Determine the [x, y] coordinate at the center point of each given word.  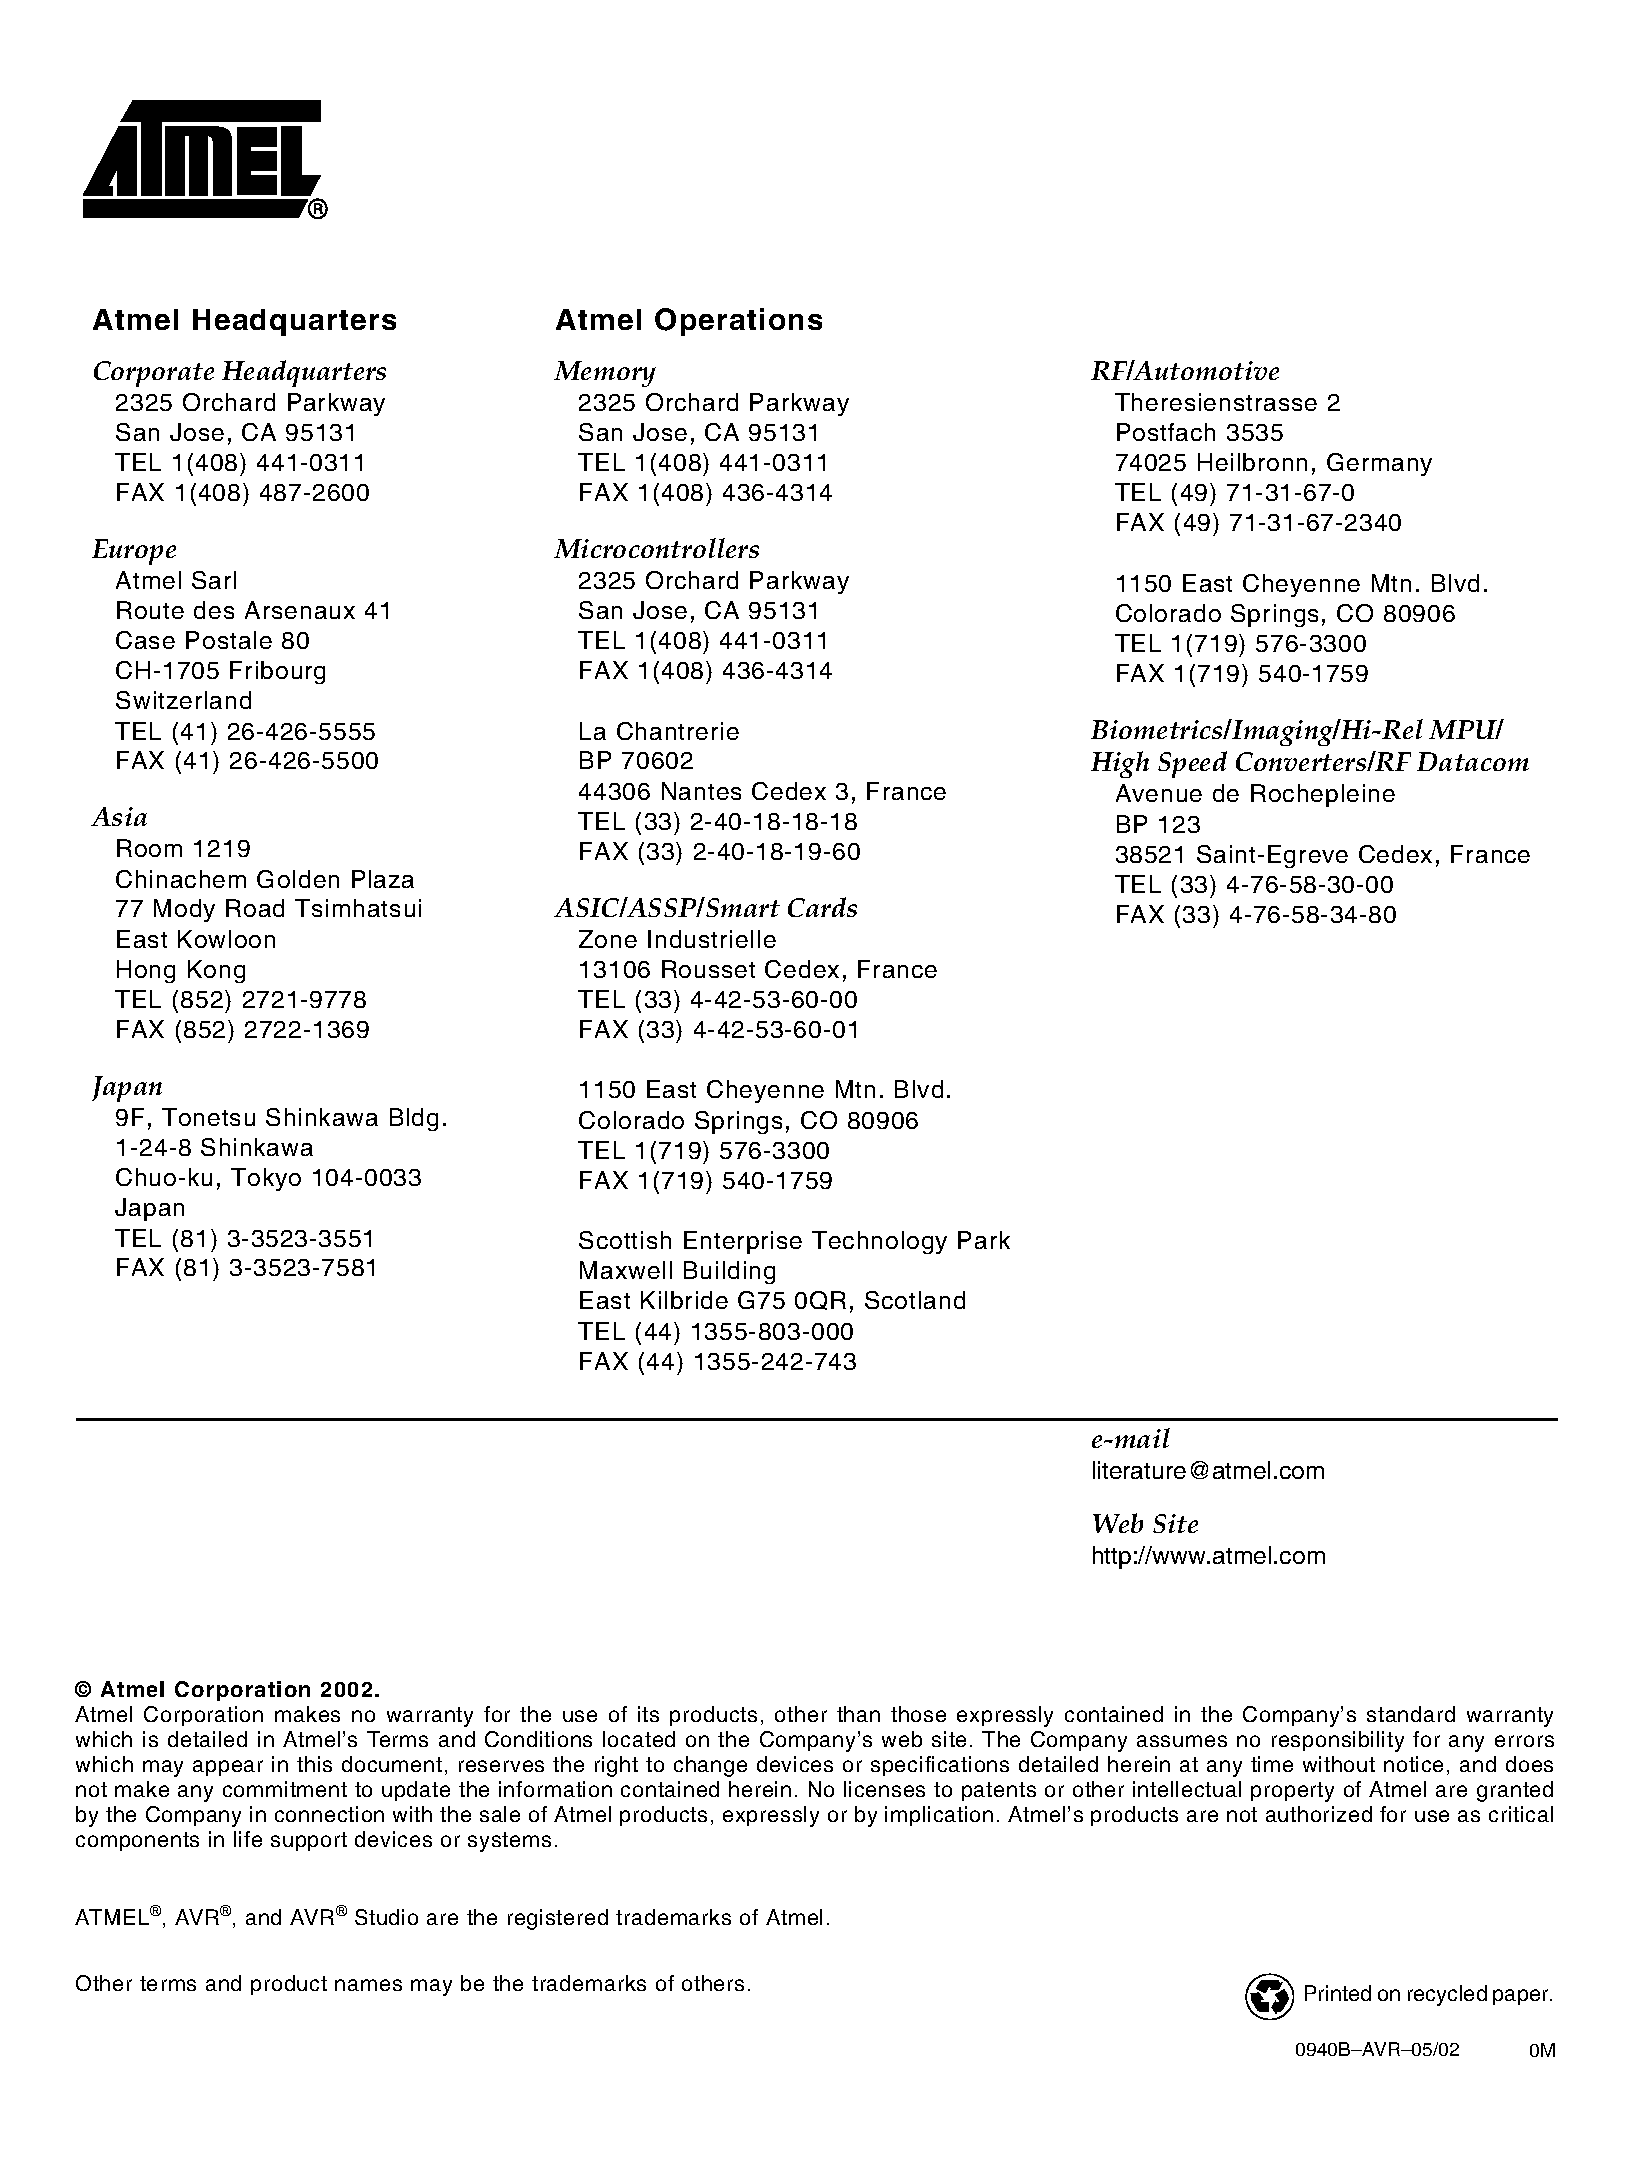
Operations [738, 322]
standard [1411, 1714]
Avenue [1159, 793]
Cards [822, 907]
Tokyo [266, 1179]
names [368, 1985]
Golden [298, 879]
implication [939, 1816]
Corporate [154, 374]
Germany [1379, 464]
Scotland [915, 1300]
